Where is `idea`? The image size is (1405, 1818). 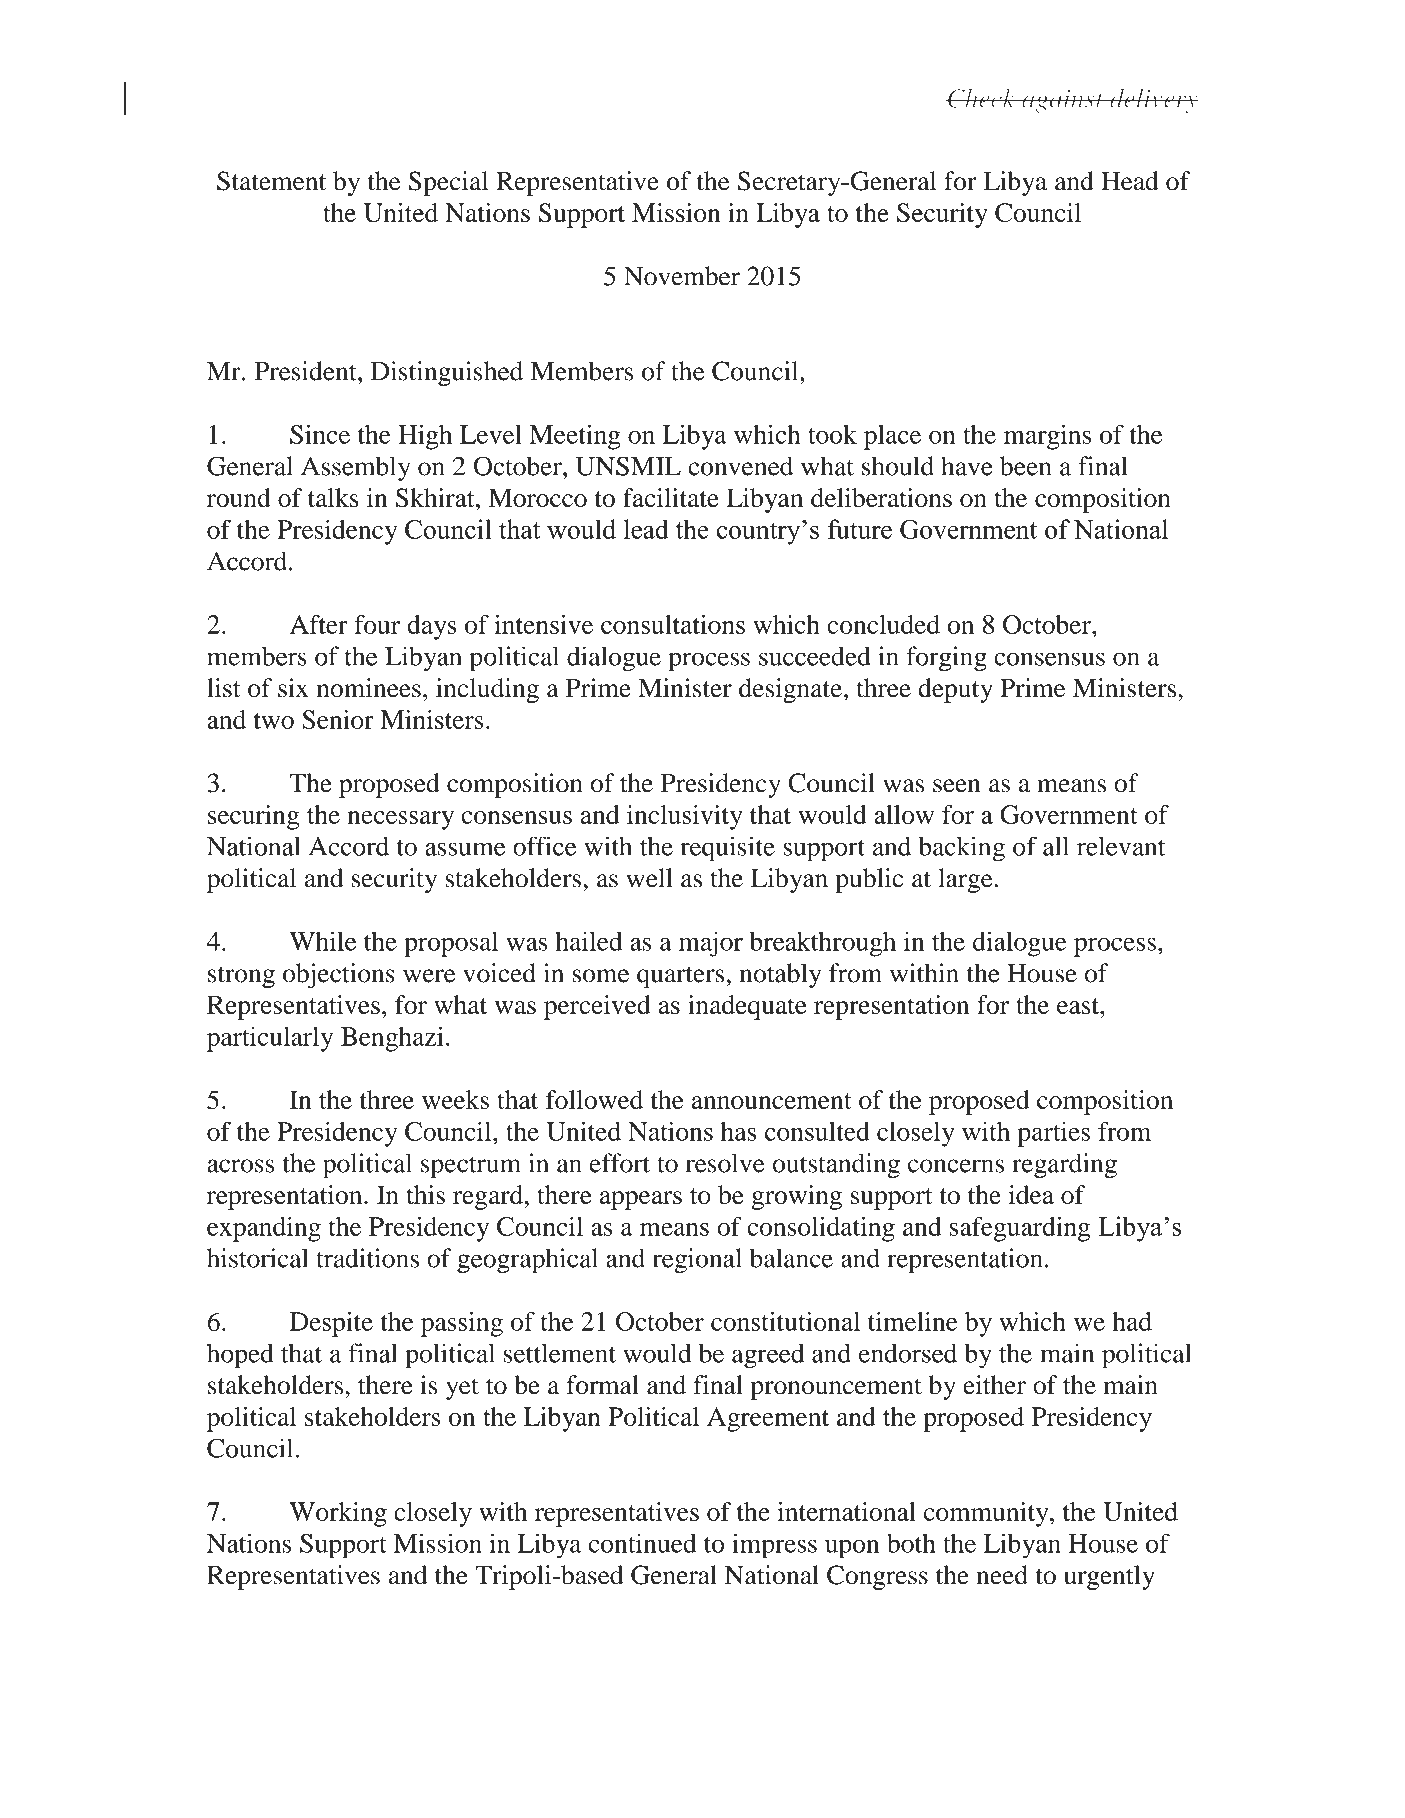 idea is located at coordinates (1031, 1194).
